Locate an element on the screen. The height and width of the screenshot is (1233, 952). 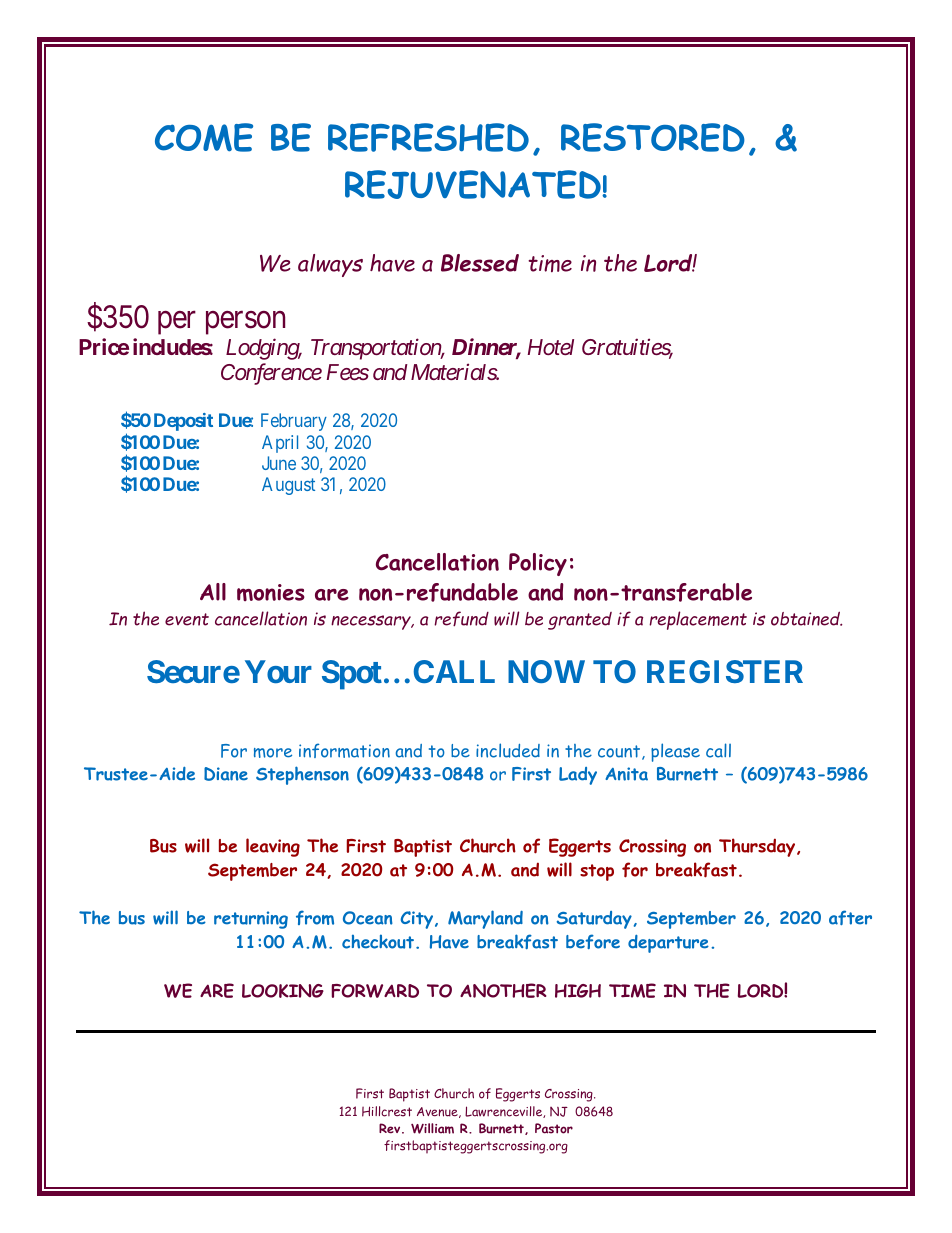
Diane is located at coordinates (226, 774).
